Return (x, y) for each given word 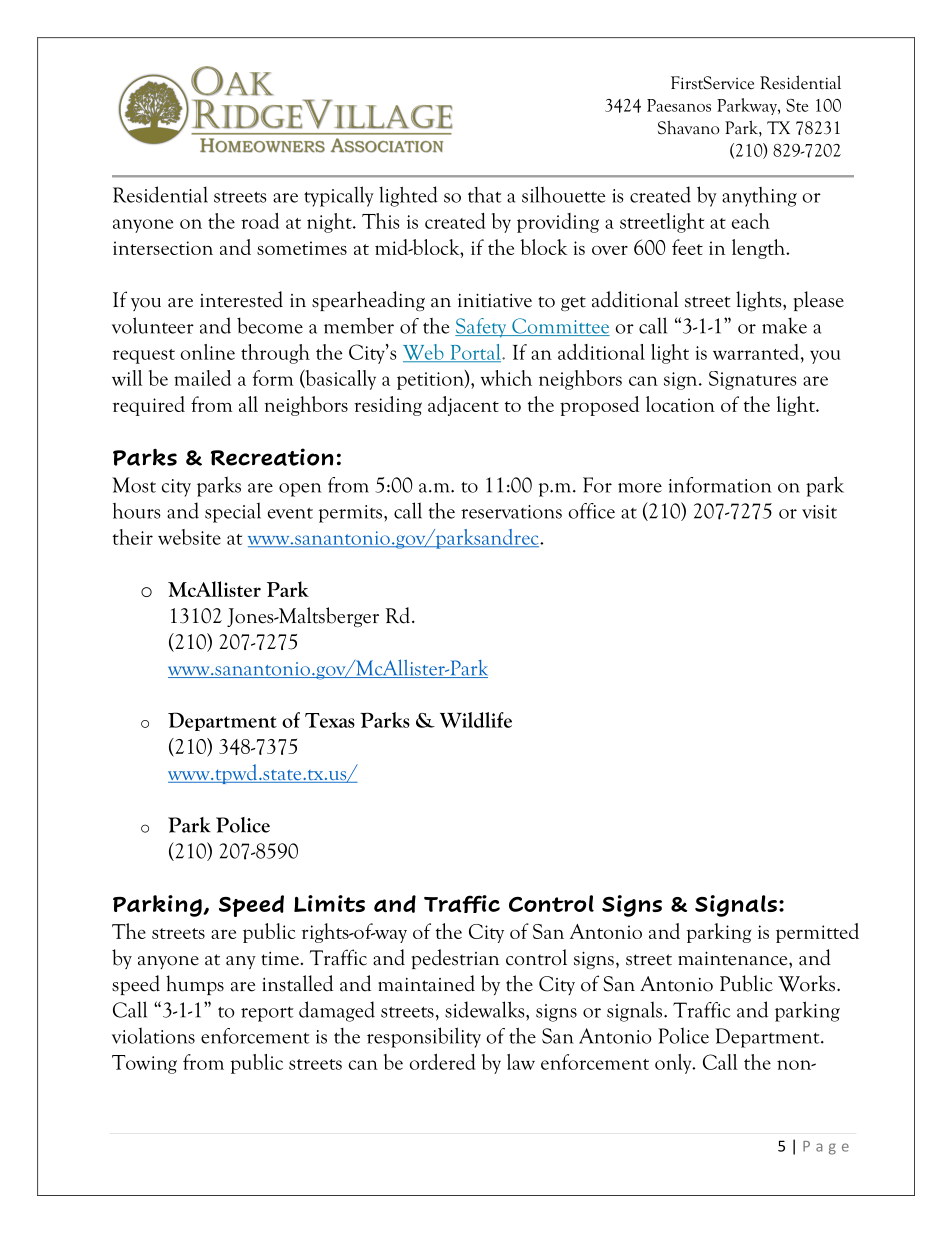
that (484, 195)
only (674, 1064)
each (751, 221)
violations (153, 1035)
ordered (442, 1062)
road (260, 221)
